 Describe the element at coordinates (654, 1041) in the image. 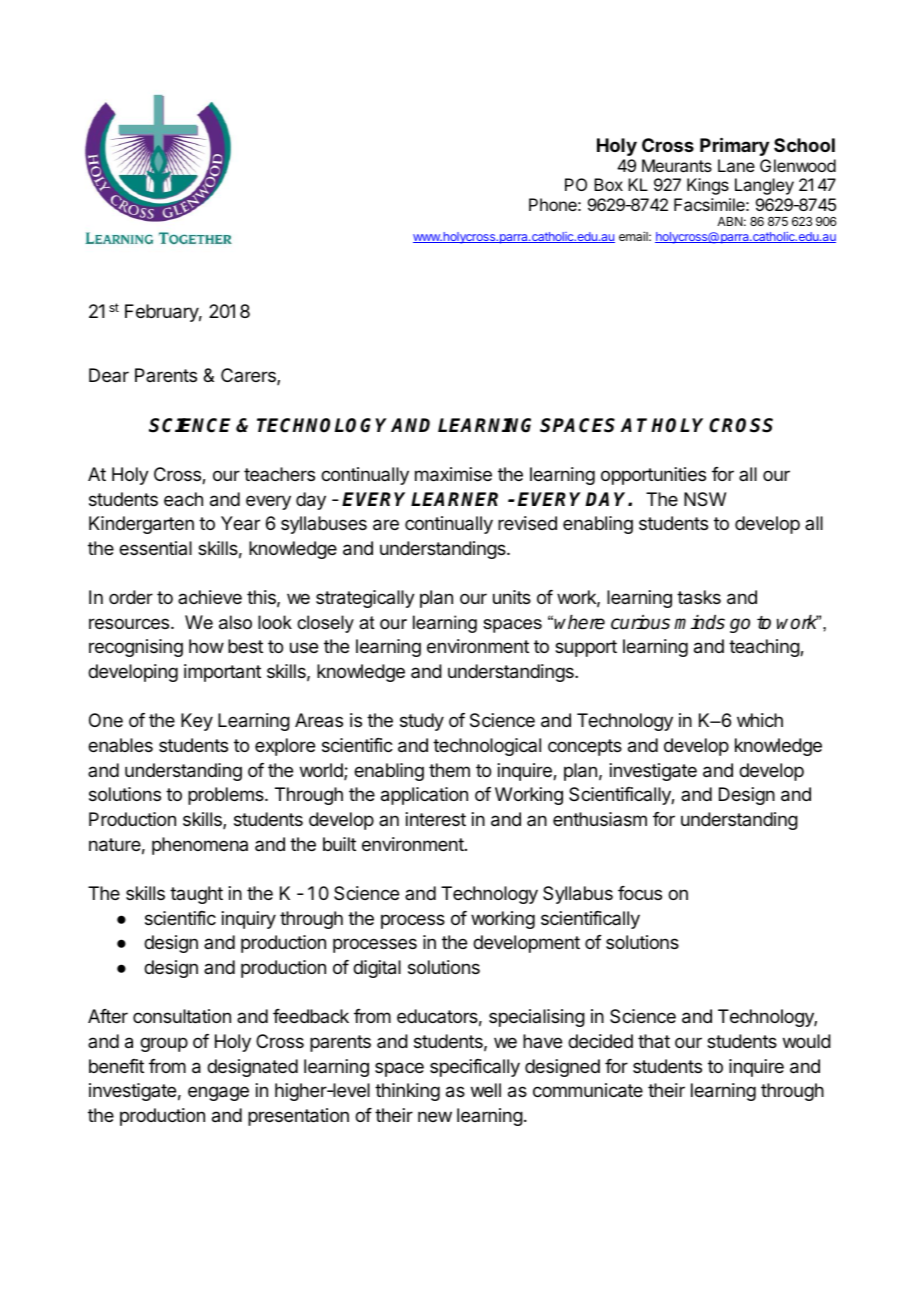

I see `that` at that location.
